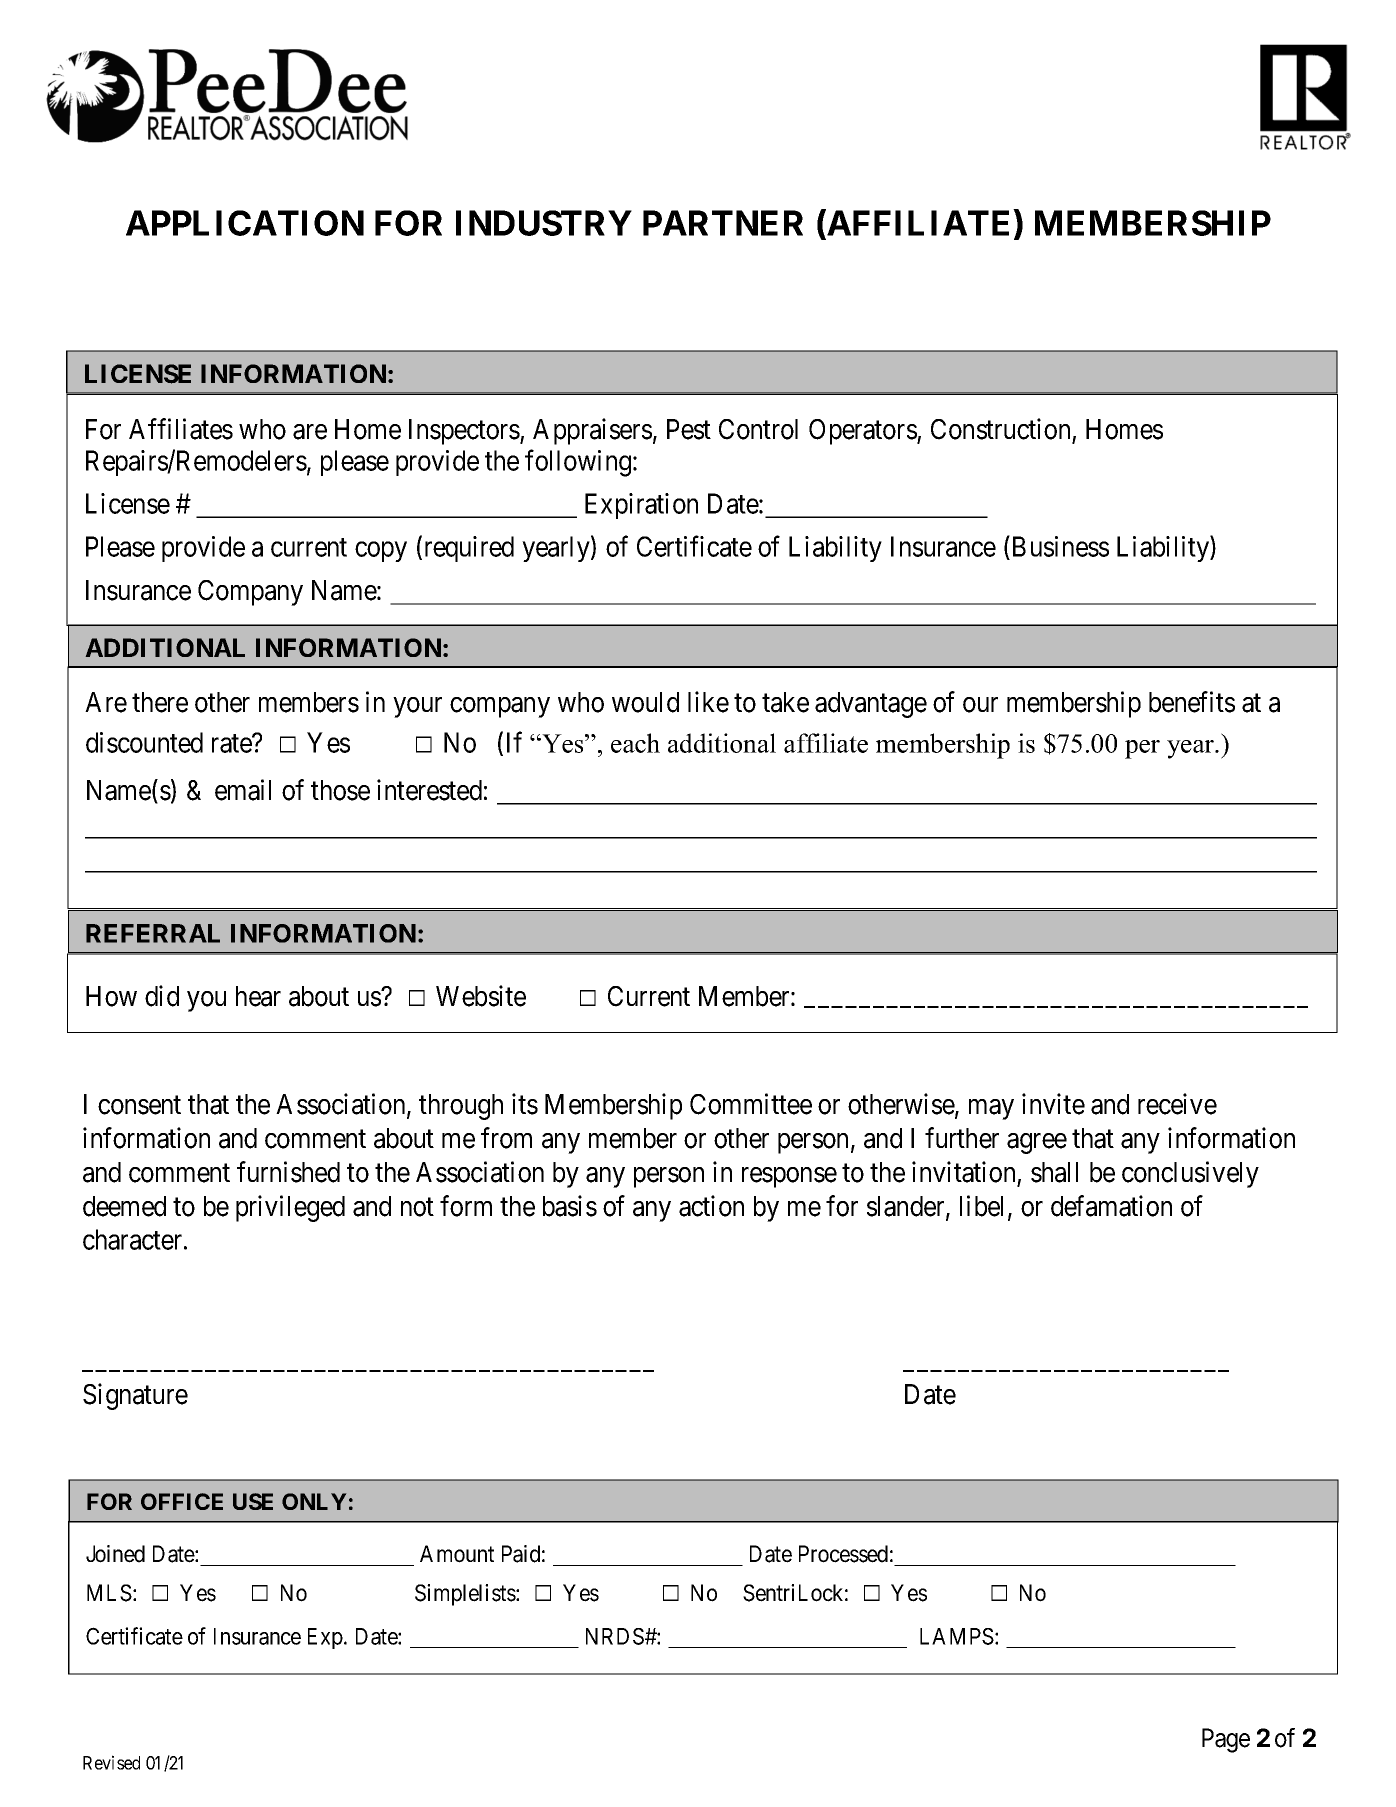 The height and width of the image is (1807, 1396). I want to click on Business, so click(1059, 546).
